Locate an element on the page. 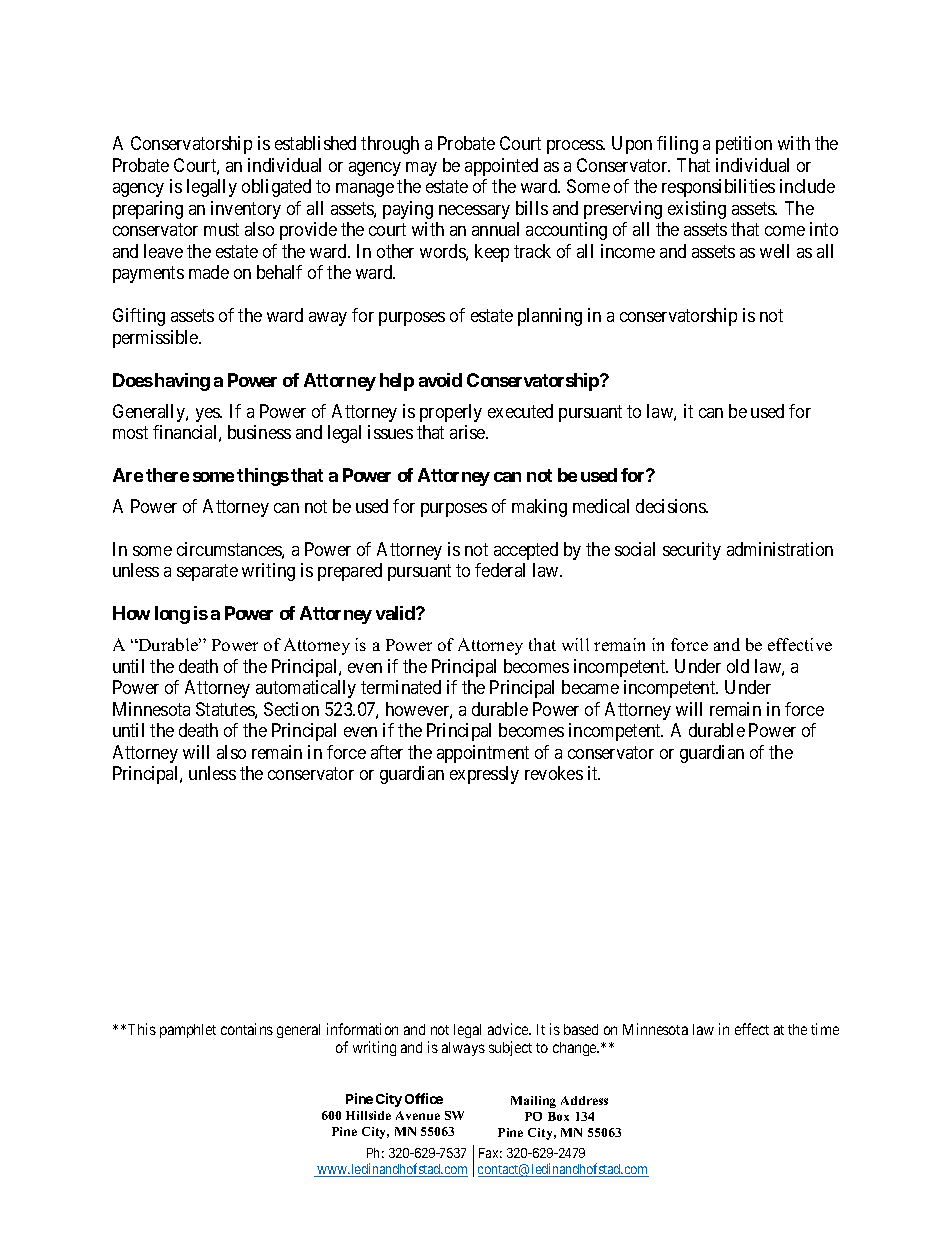  time is located at coordinates (825, 1029).
